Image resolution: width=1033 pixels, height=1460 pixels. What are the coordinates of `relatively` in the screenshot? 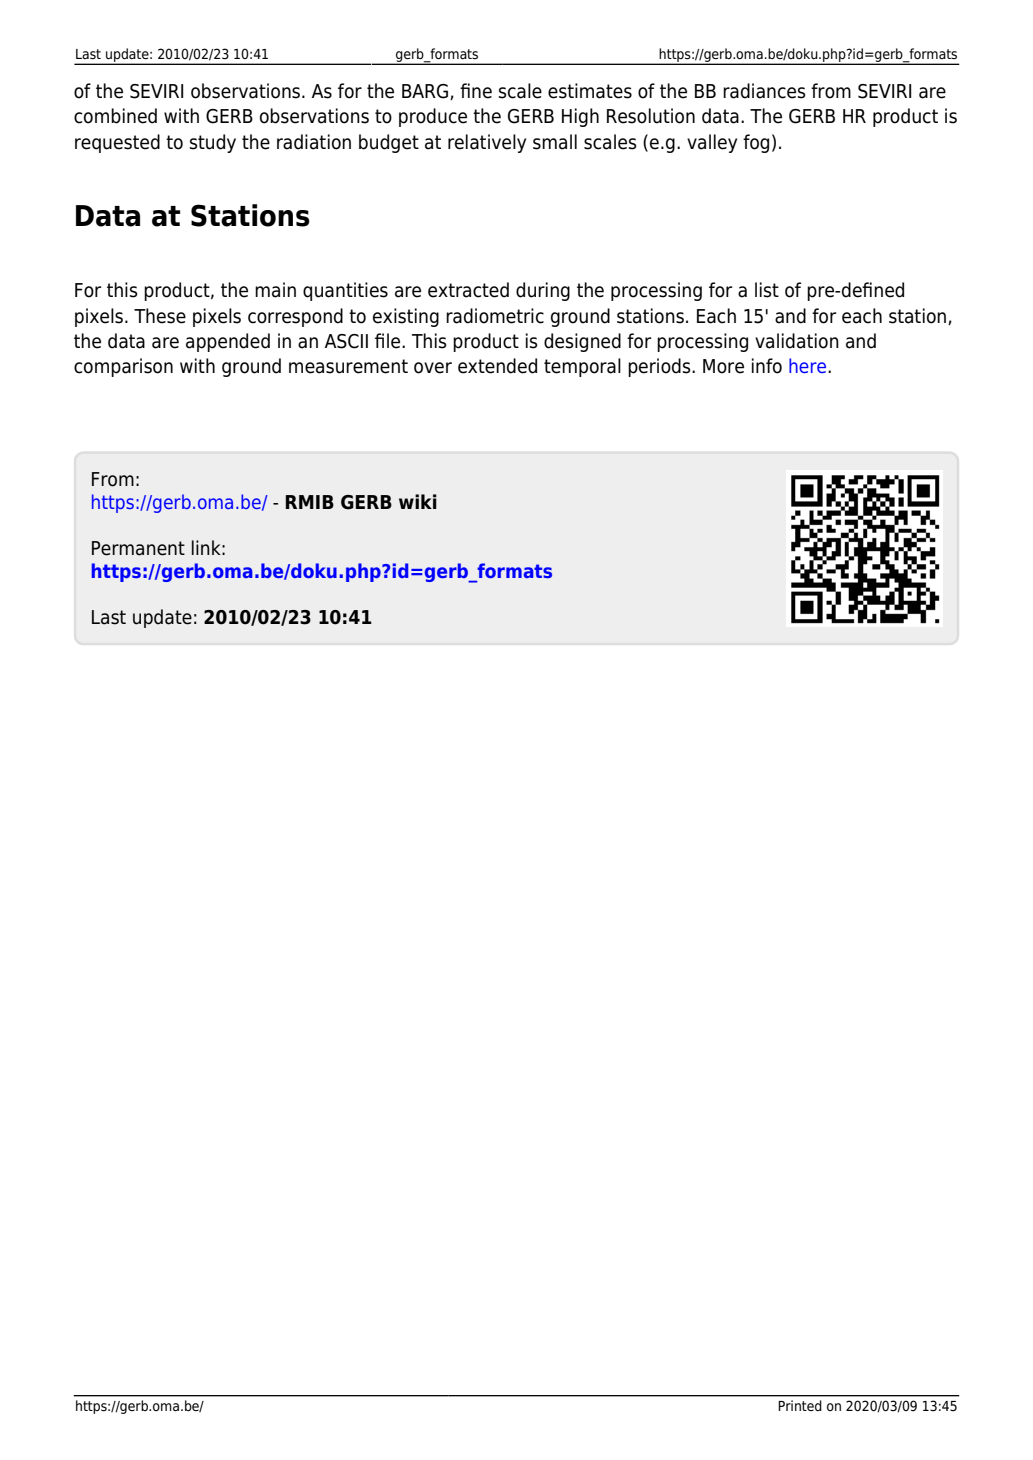 It's located at (487, 143).
